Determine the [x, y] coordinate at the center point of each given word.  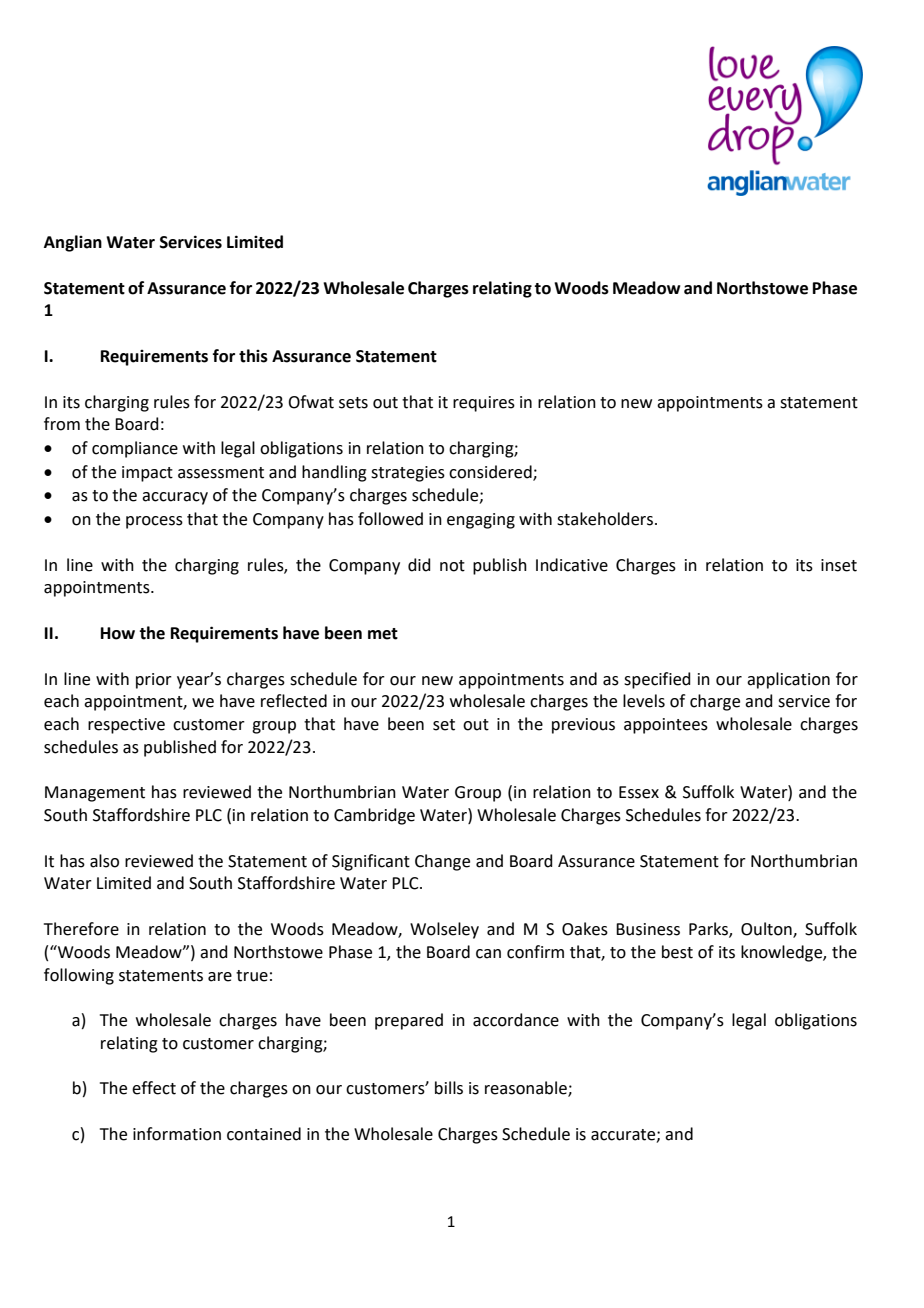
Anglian [73, 243]
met [383, 634]
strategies [408, 474]
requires [484, 404]
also [104, 861]
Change [442, 862]
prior [154, 681]
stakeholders [606, 519]
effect [154, 1088]
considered [491, 472]
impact [147, 474]
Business [648, 929]
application [788, 680]
